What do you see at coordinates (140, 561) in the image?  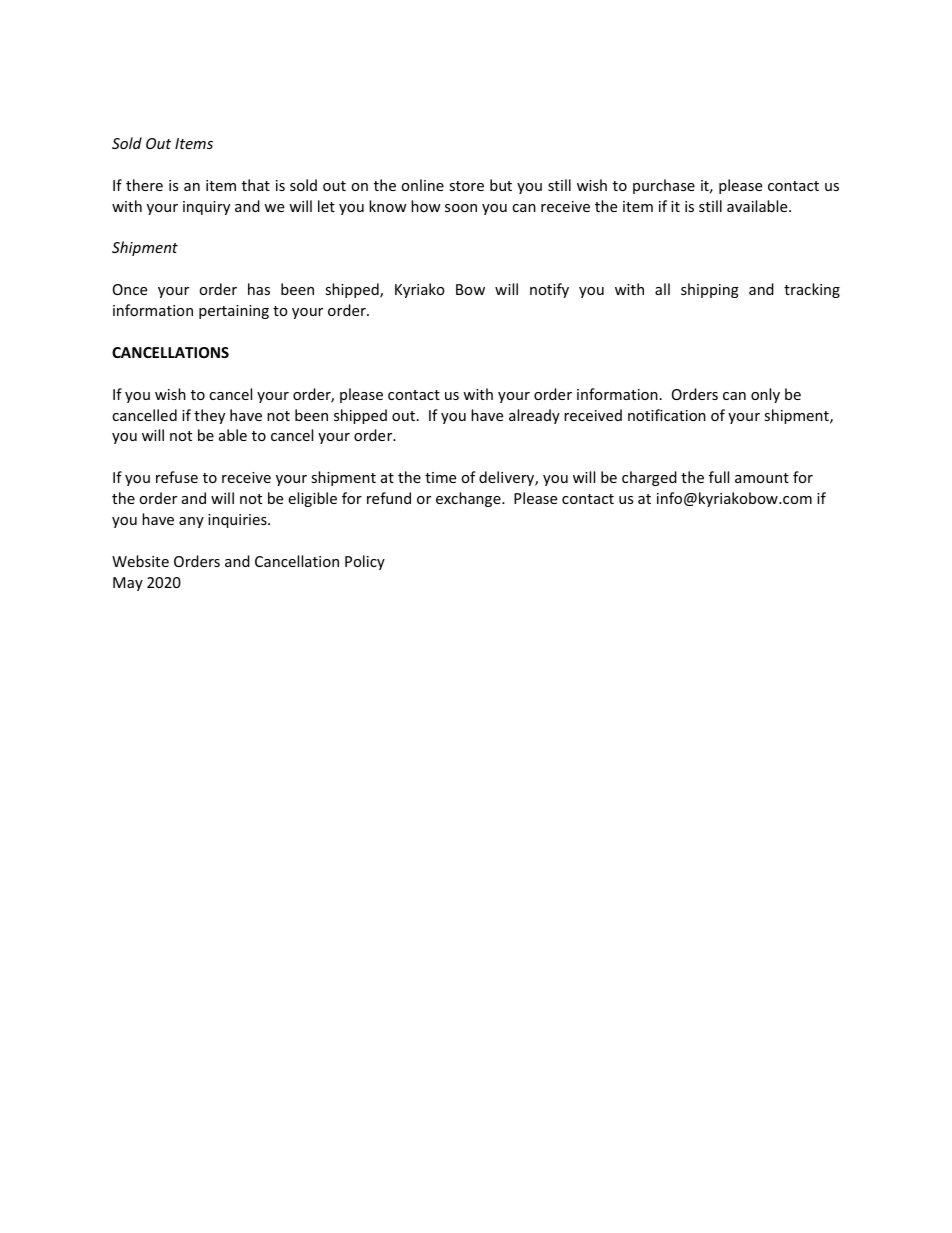 I see `Website` at bounding box center [140, 561].
